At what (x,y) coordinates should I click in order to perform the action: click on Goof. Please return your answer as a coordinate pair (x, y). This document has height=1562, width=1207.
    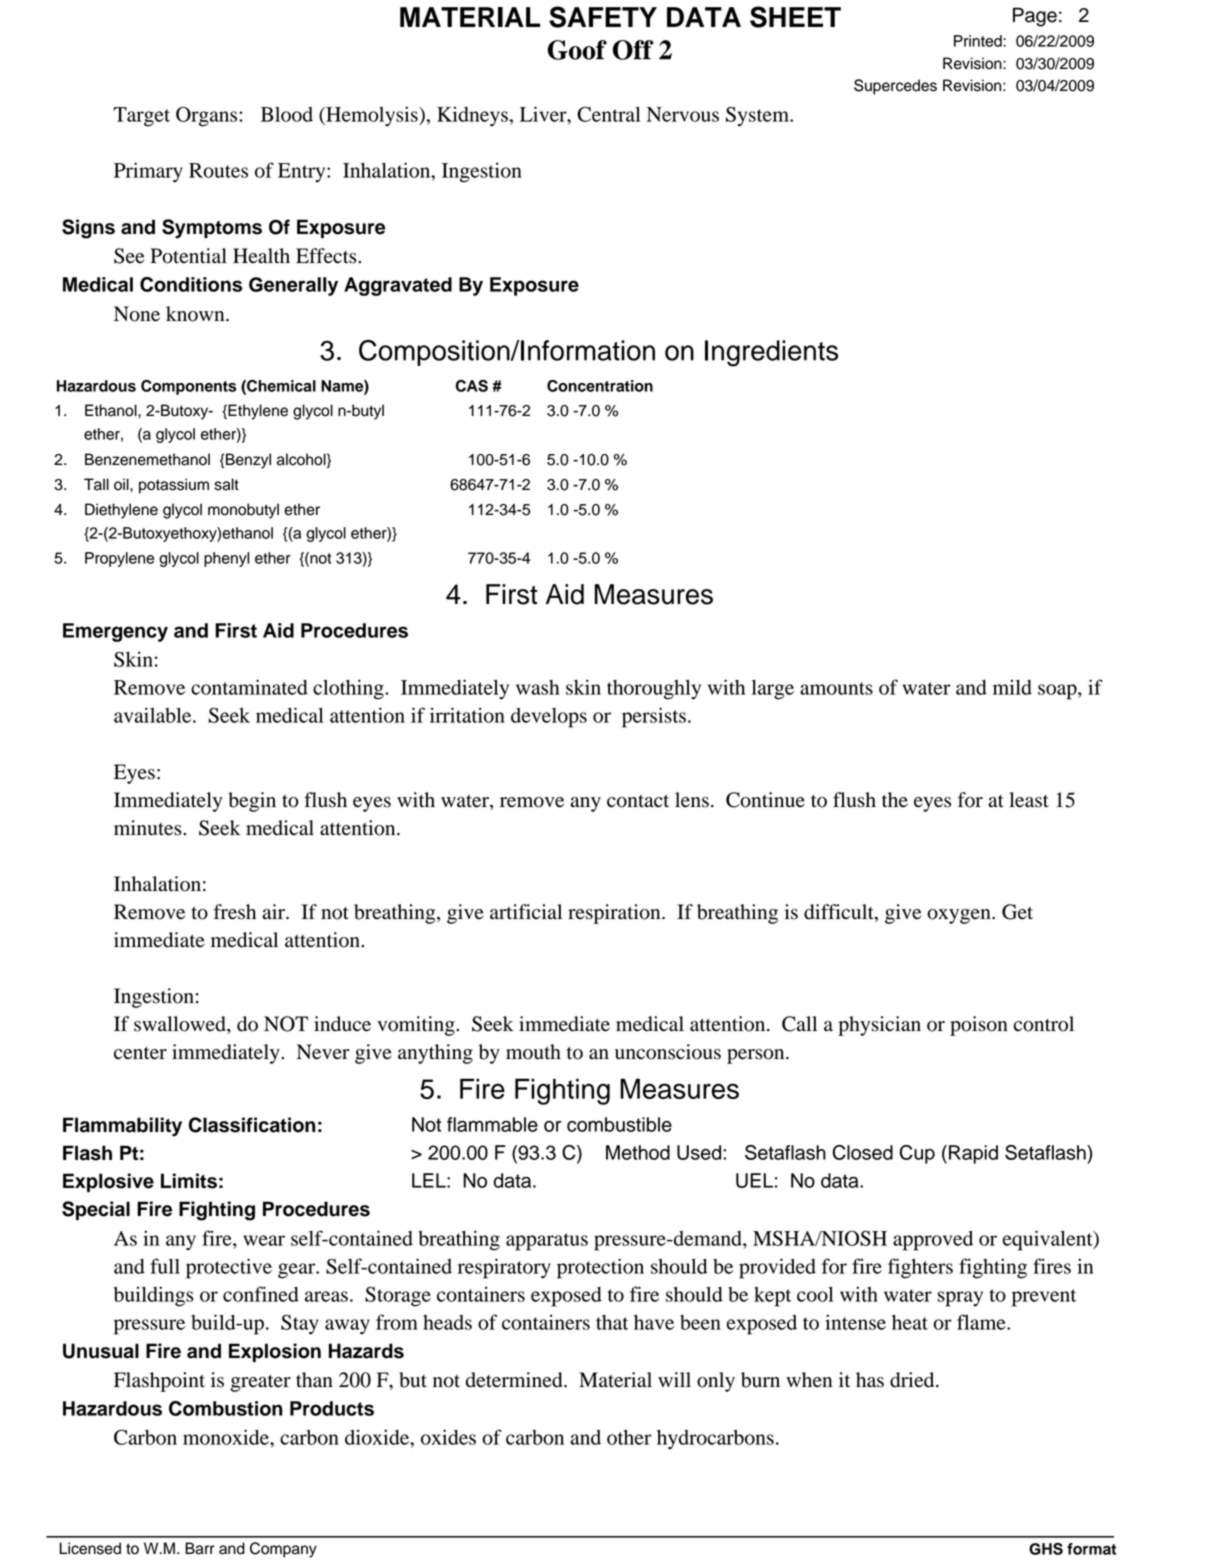
    Looking at the image, I should click on (577, 50).
